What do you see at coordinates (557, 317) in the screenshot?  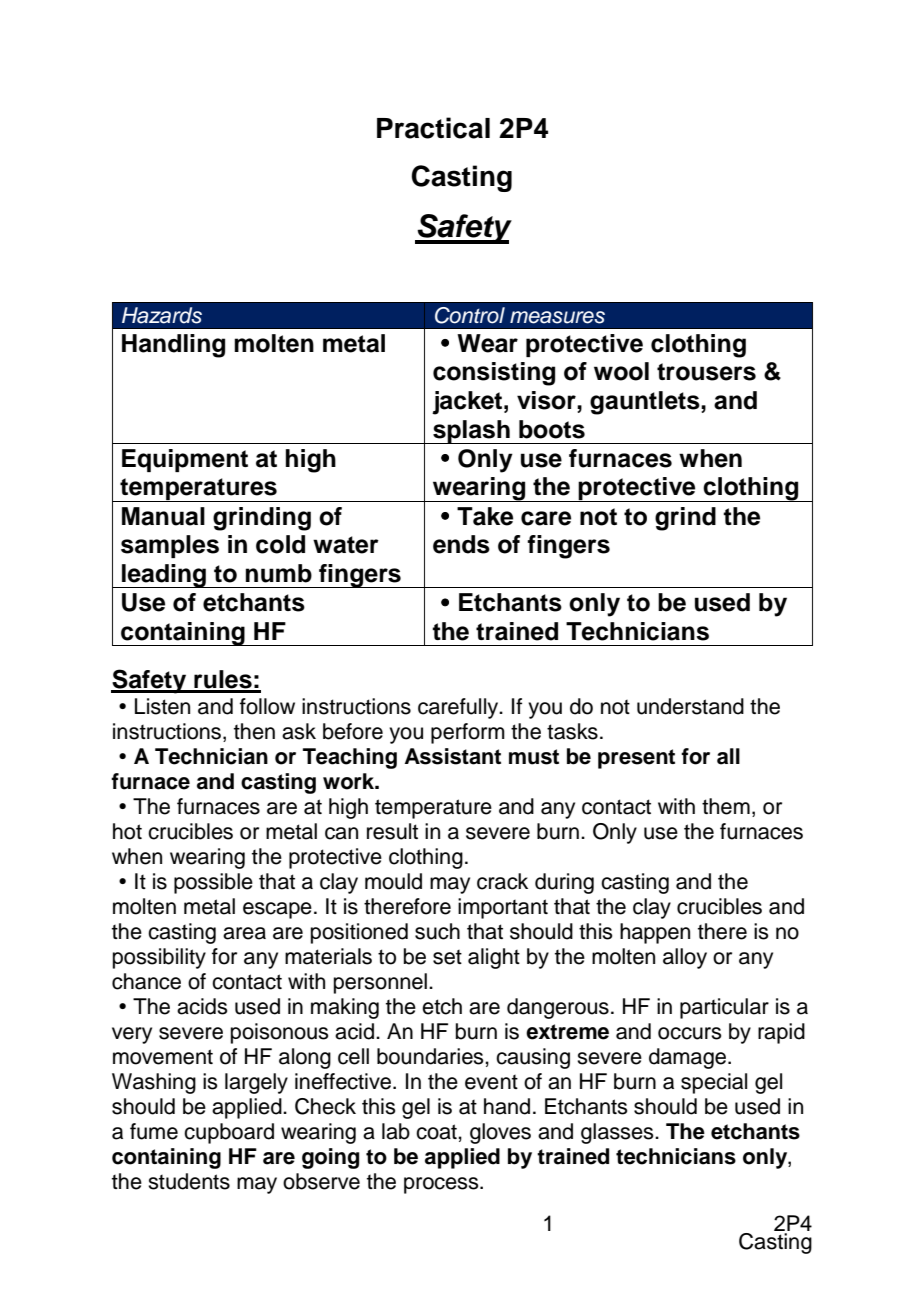 I see `measures` at bounding box center [557, 317].
